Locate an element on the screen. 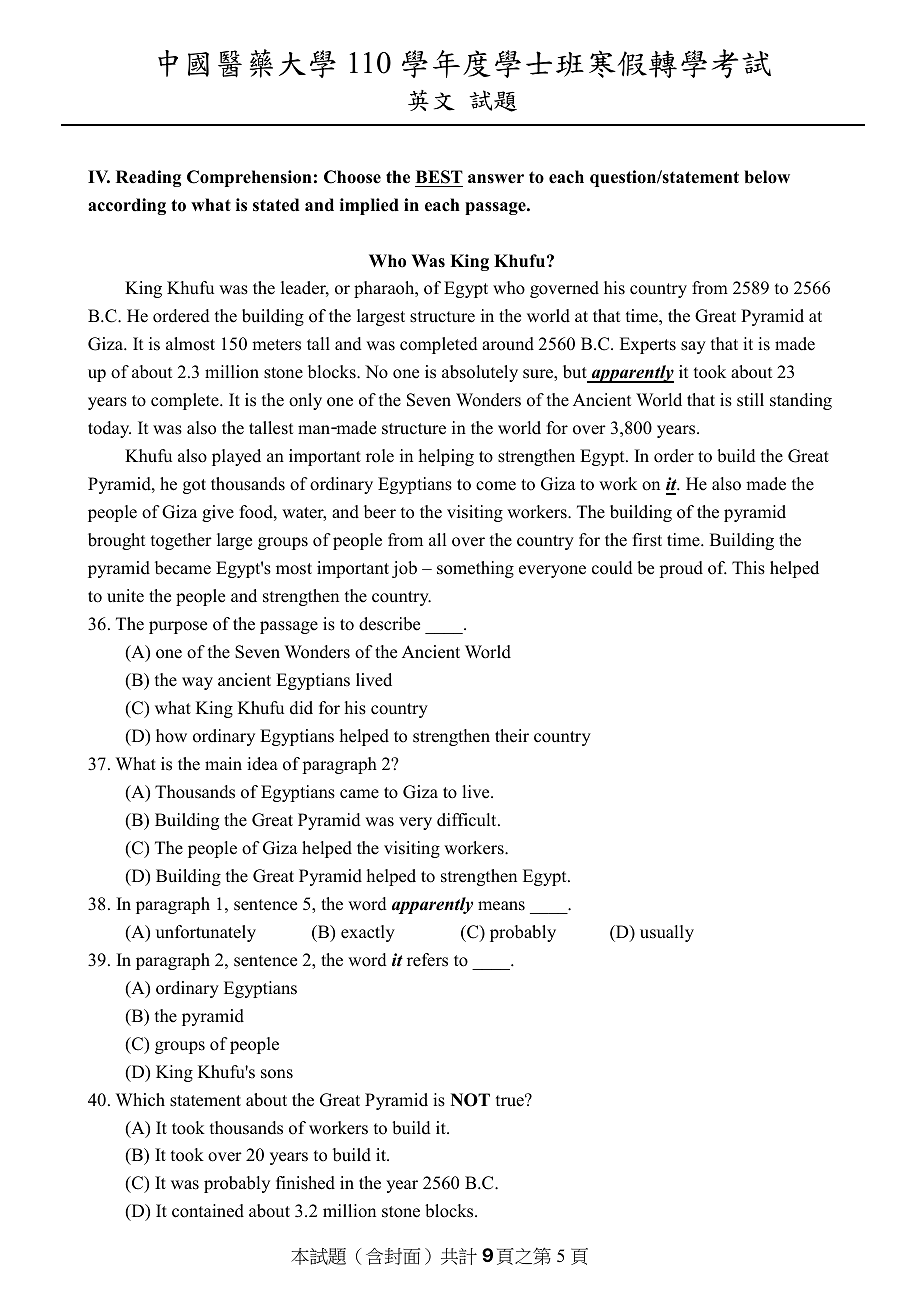 This screenshot has width=924, height=1308. played is located at coordinates (236, 457).
